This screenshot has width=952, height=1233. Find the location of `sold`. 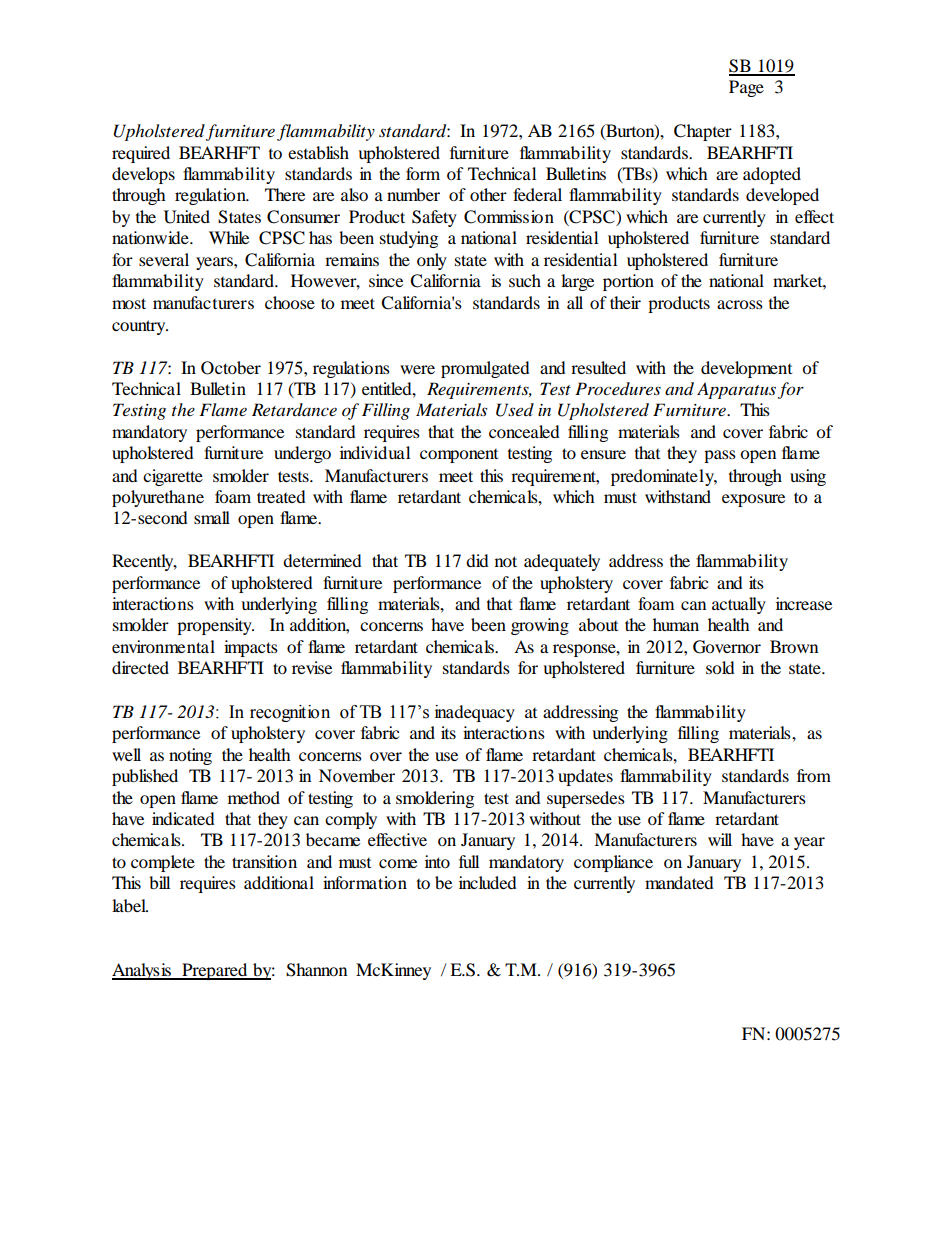

sold is located at coordinates (720, 667).
